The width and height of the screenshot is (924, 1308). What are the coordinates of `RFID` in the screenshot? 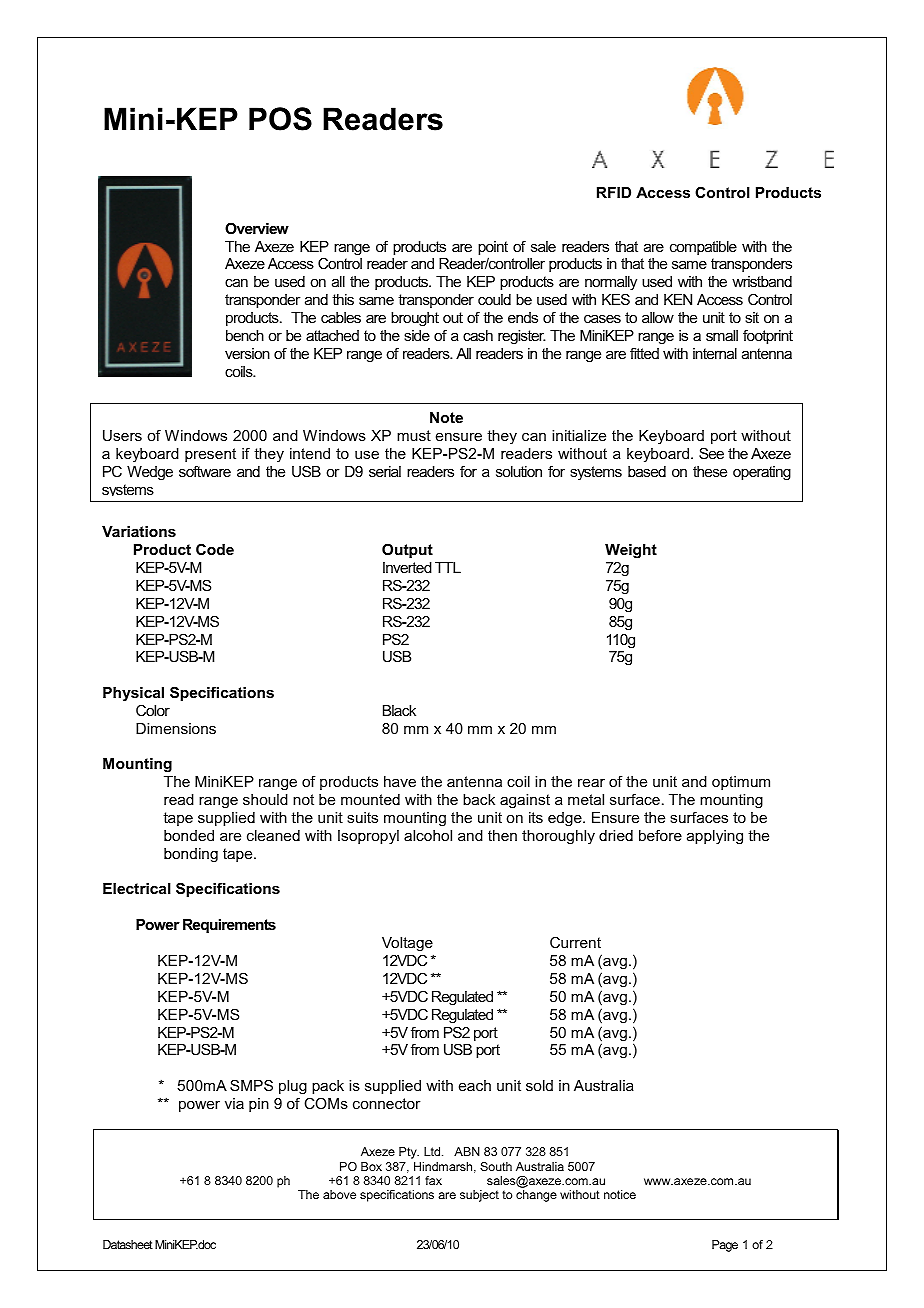 It's located at (614, 192).
